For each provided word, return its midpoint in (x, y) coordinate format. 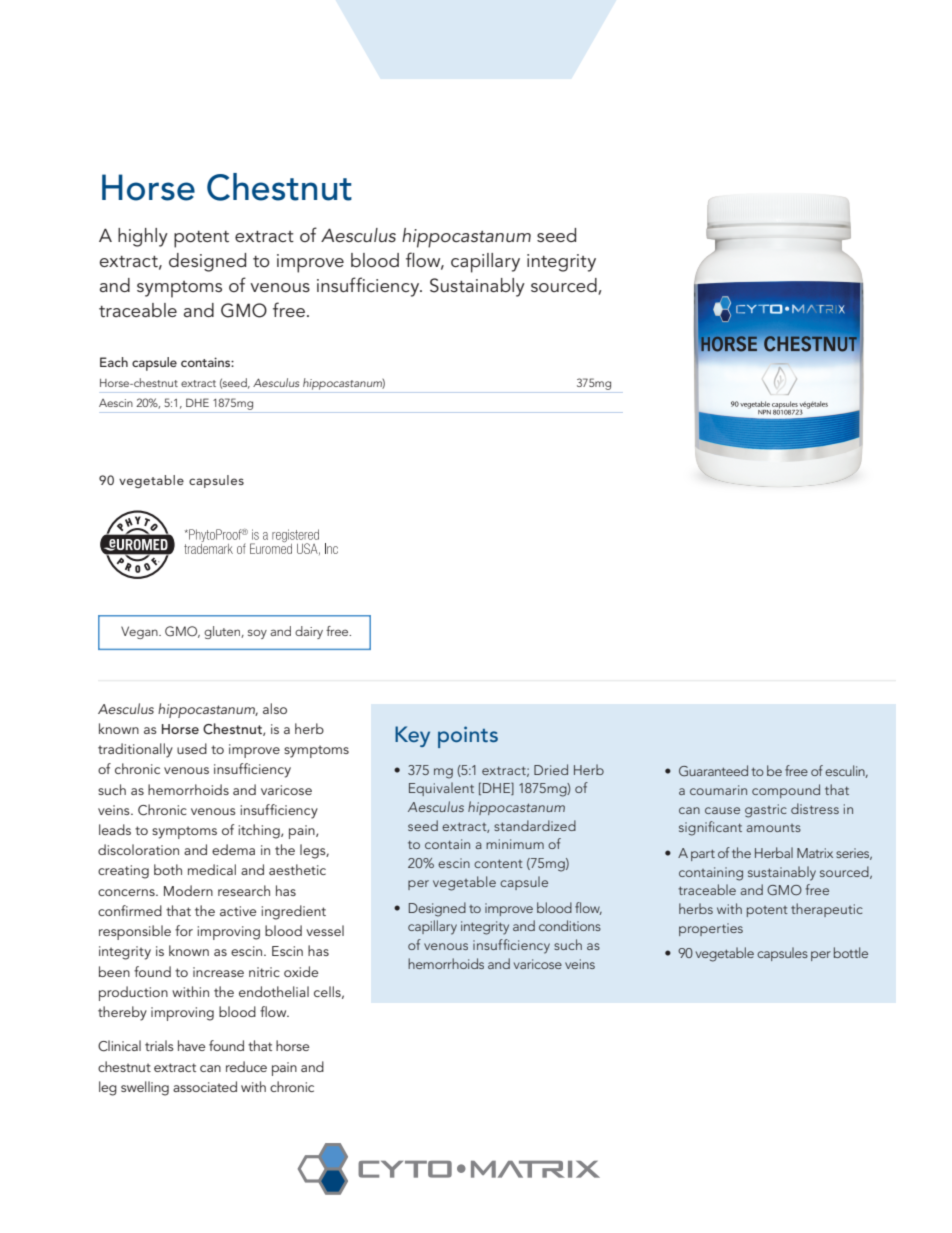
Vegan (140, 632)
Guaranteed (713, 770)
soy (257, 634)
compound (786, 791)
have (191, 1045)
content (498, 863)
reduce (246, 1066)
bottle (851, 952)
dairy (309, 632)
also (275, 708)
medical (212, 869)
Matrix (815, 853)
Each (114, 362)
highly (143, 237)
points (468, 737)
